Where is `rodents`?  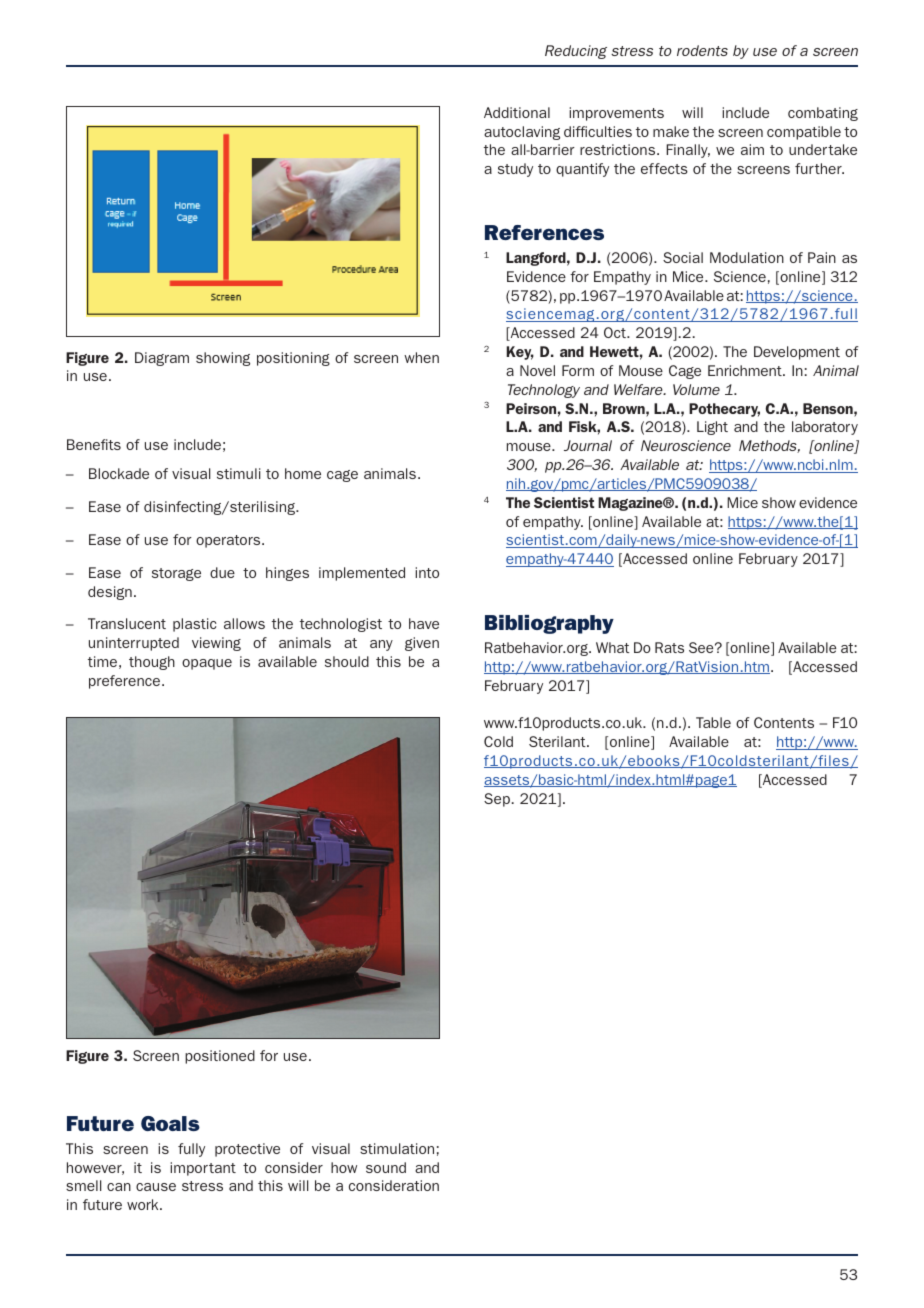
rodents is located at coordinates (702, 50).
